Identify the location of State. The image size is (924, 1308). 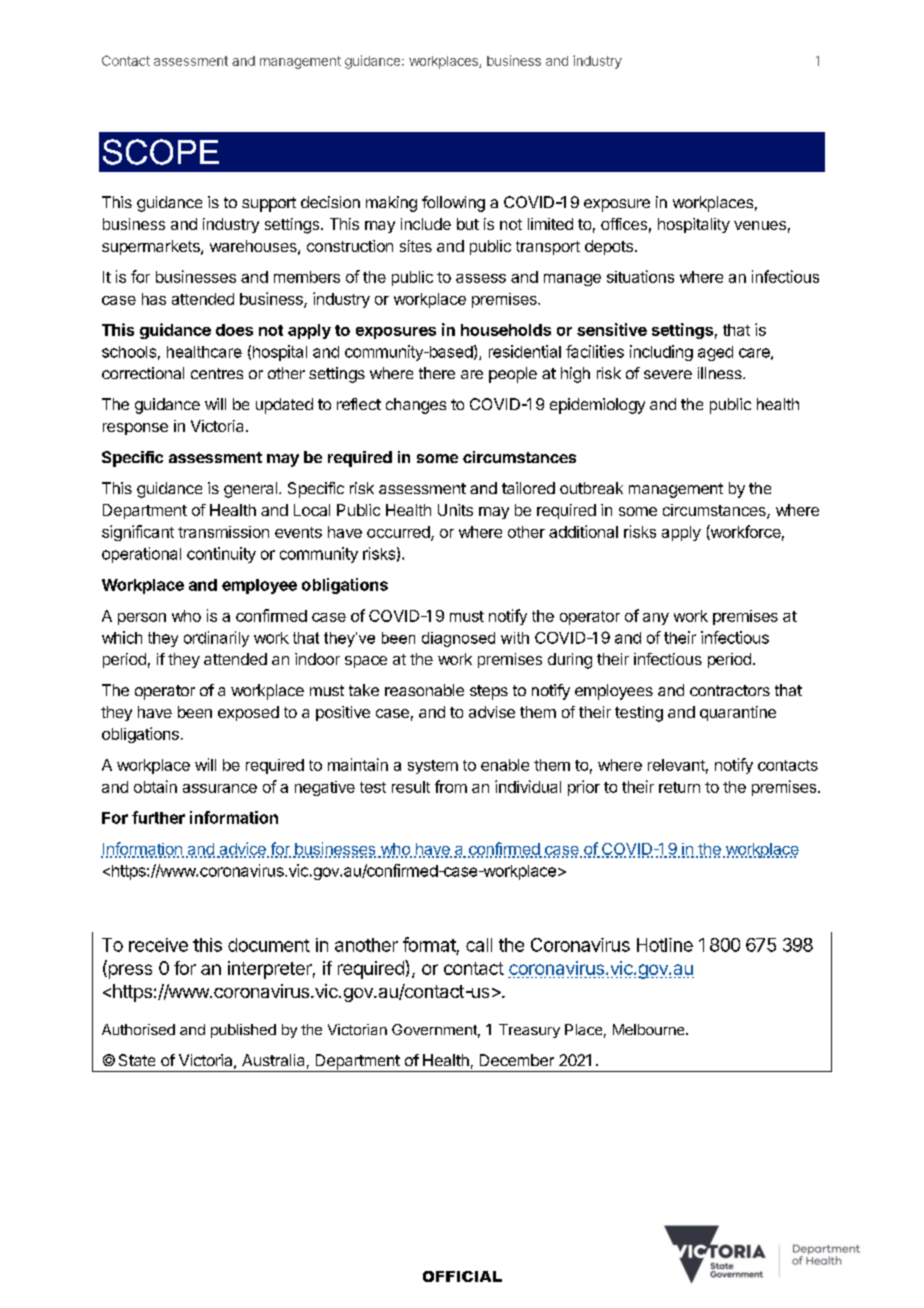
(137, 1060).
